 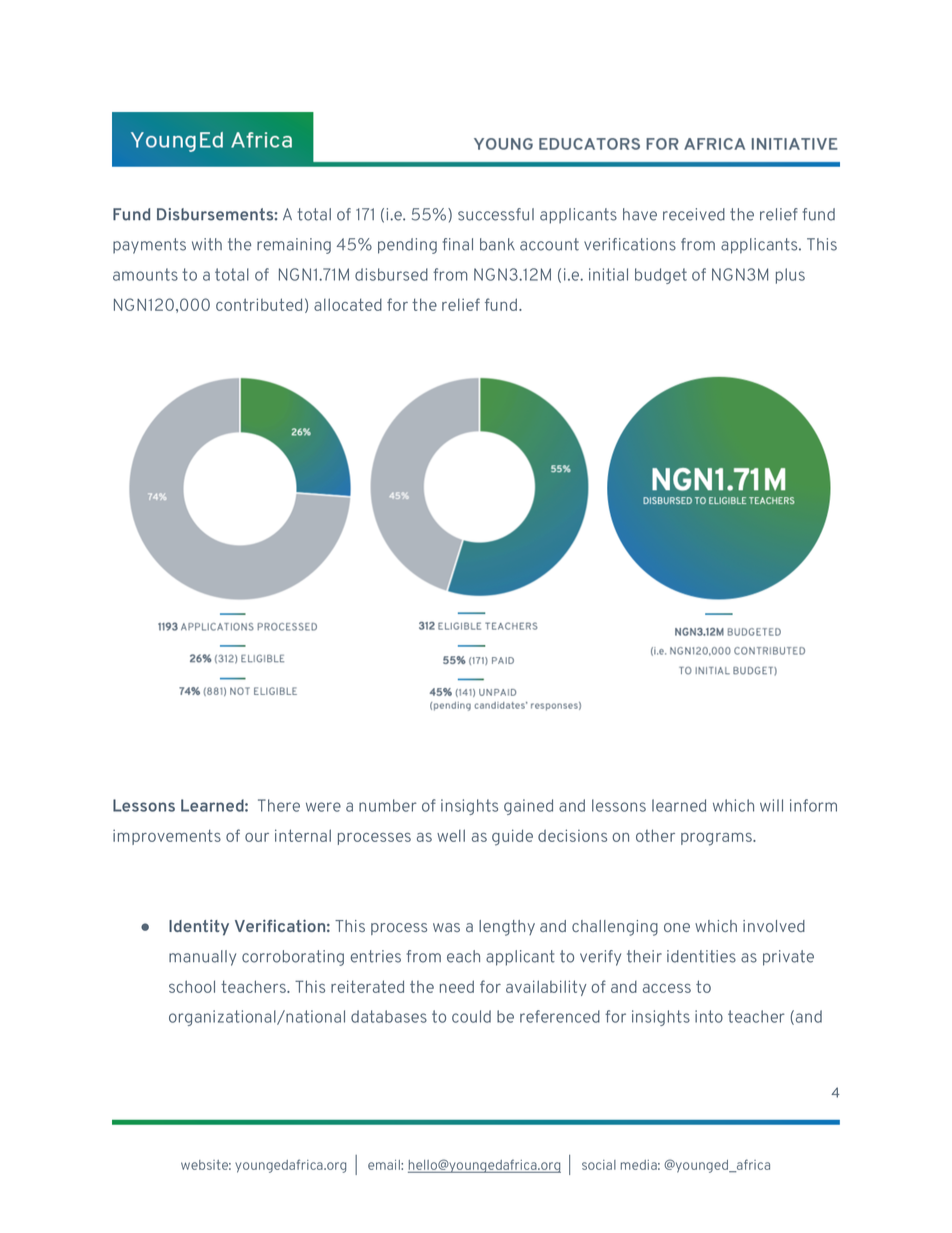 I want to click on with, so click(x=207, y=244).
